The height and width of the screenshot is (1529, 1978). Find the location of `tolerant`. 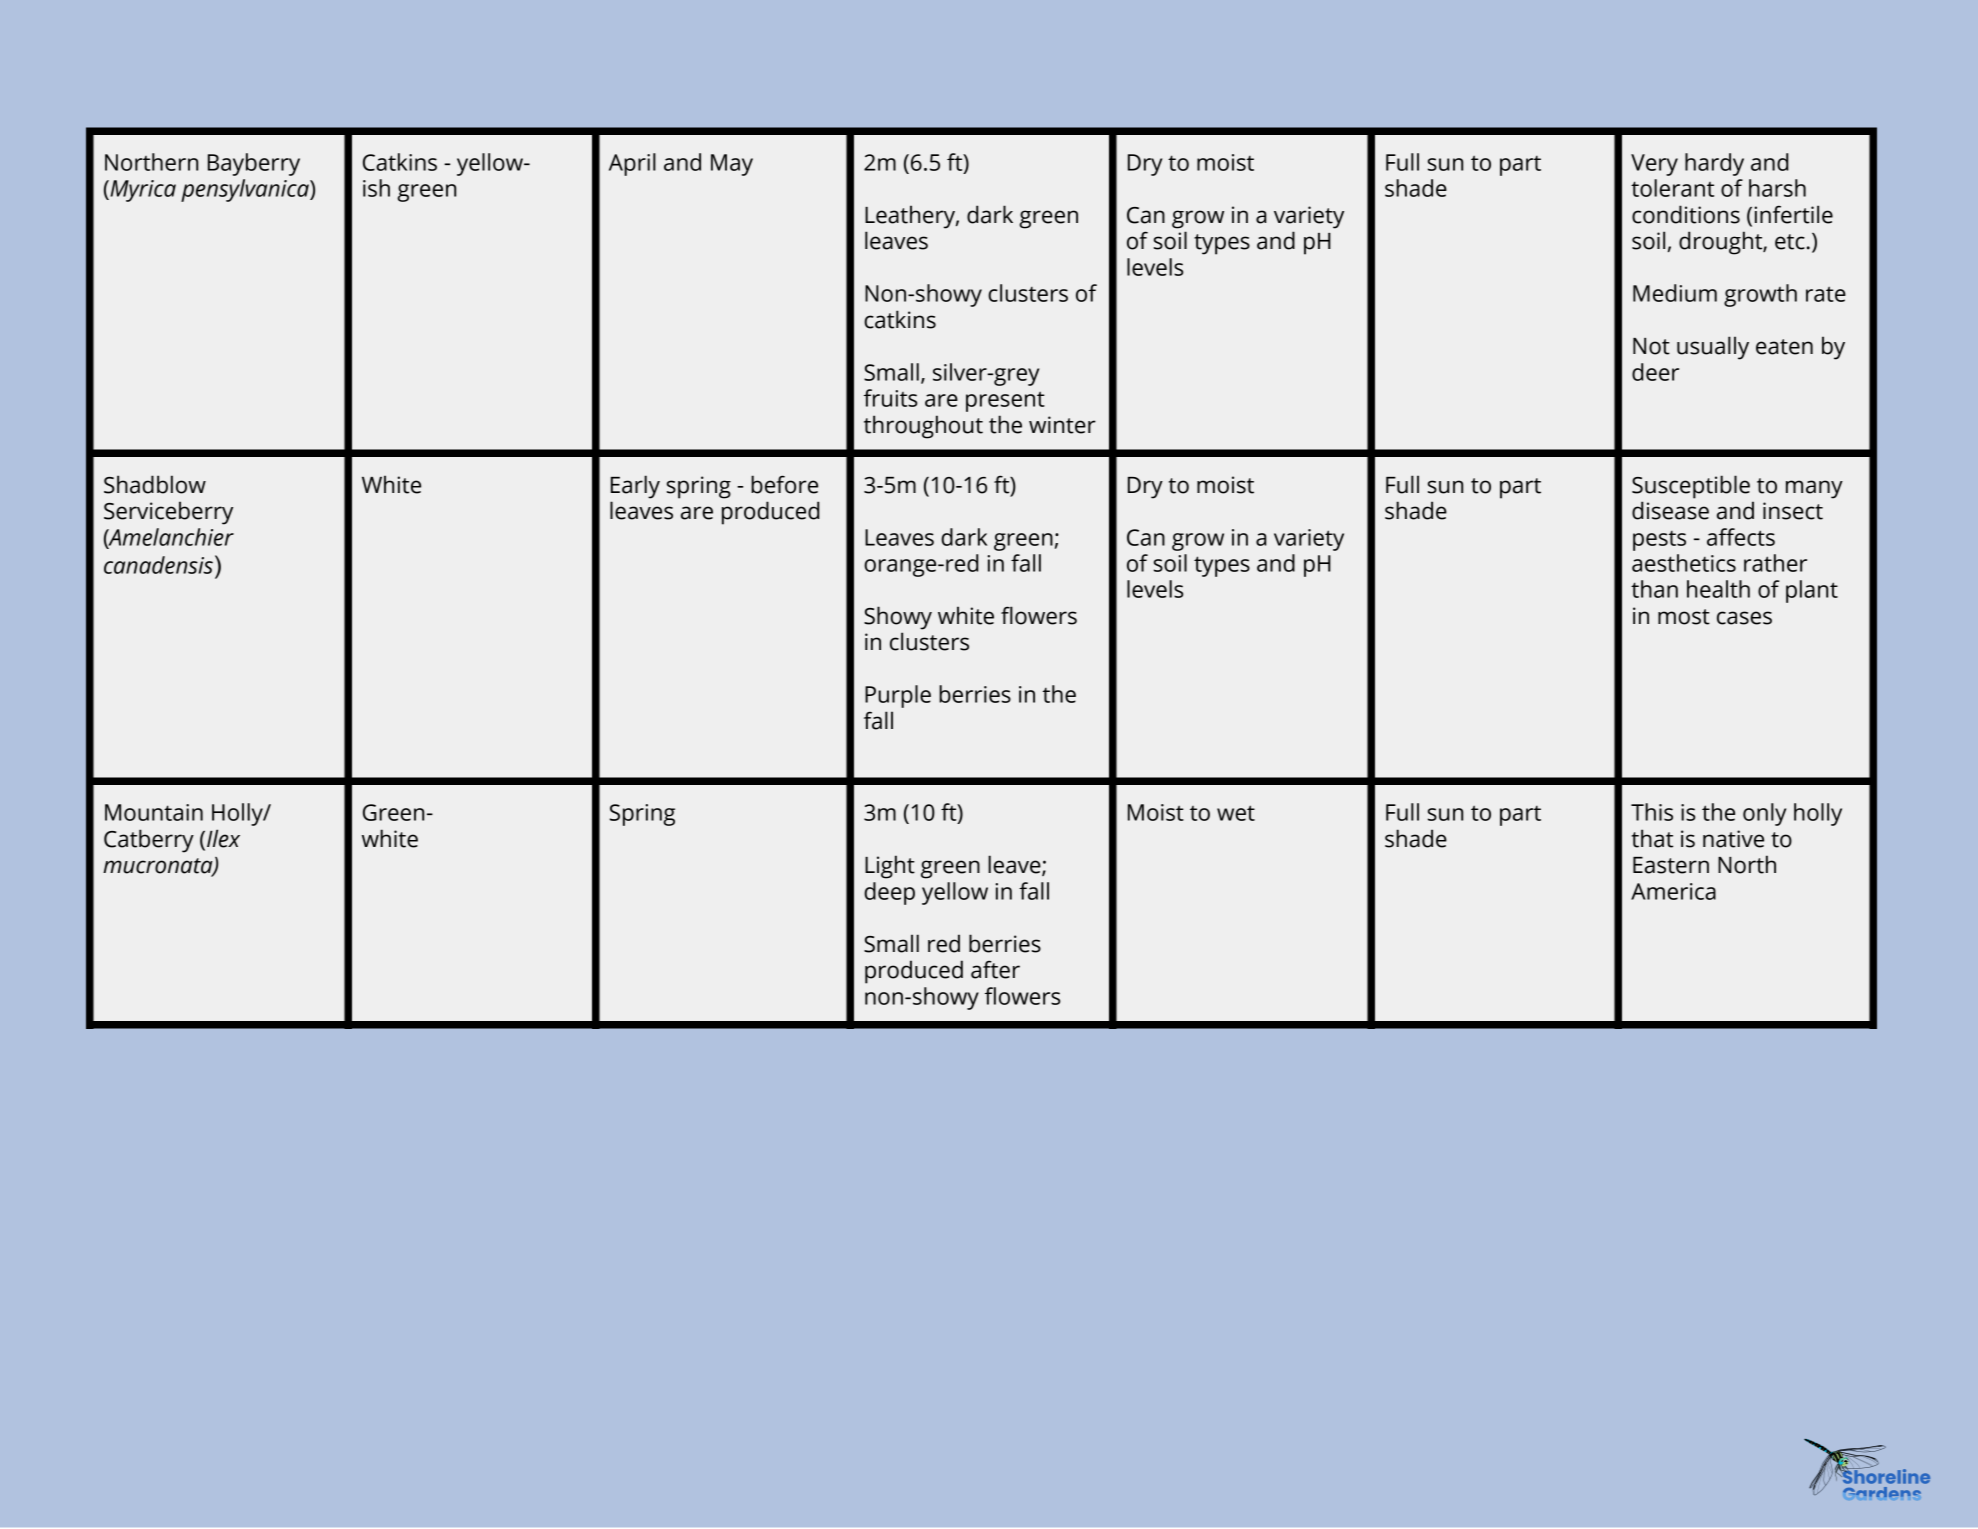

tolerant is located at coordinates (1672, 188).
